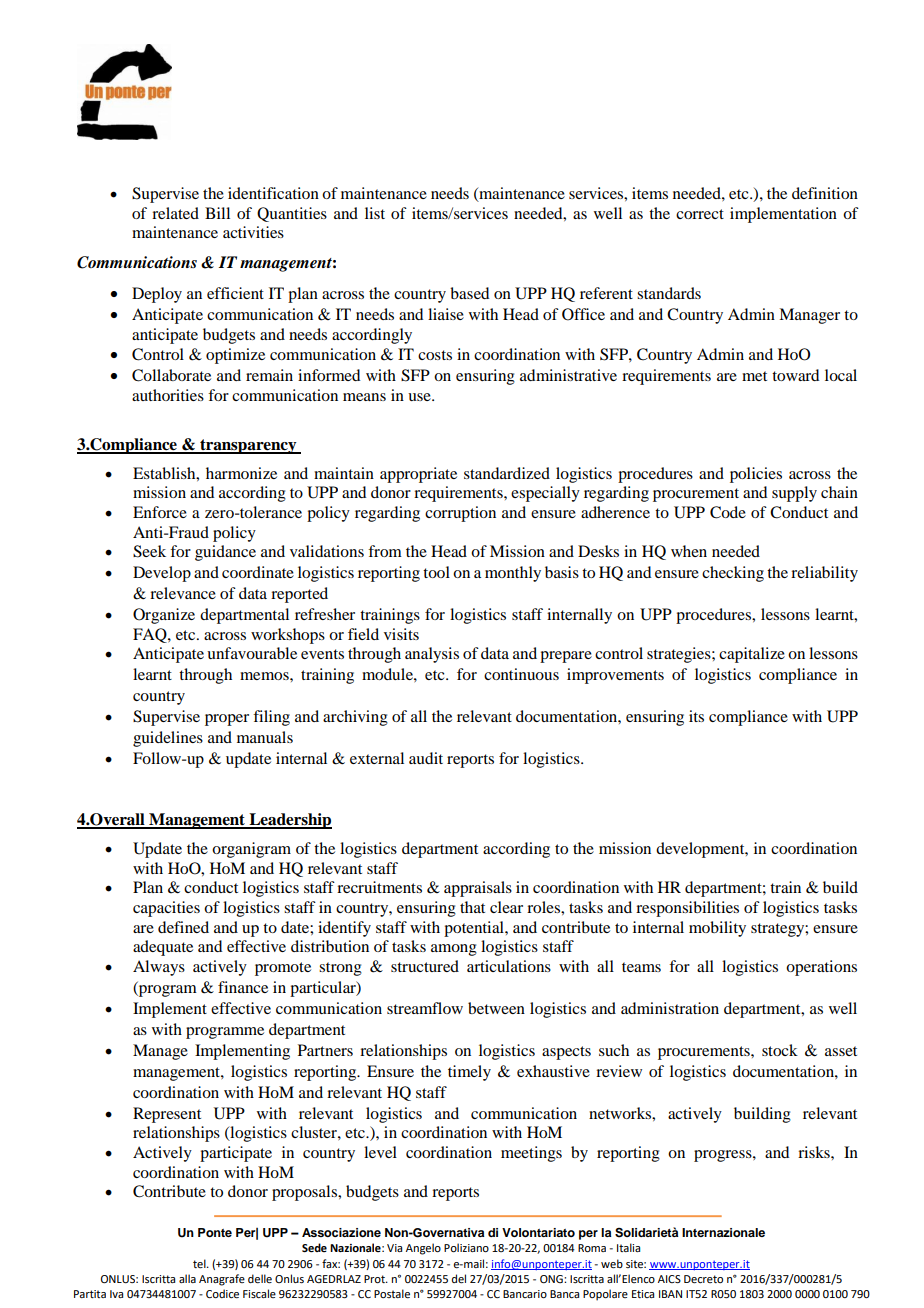  I want to click on IBAN, so click(670, 1294).
